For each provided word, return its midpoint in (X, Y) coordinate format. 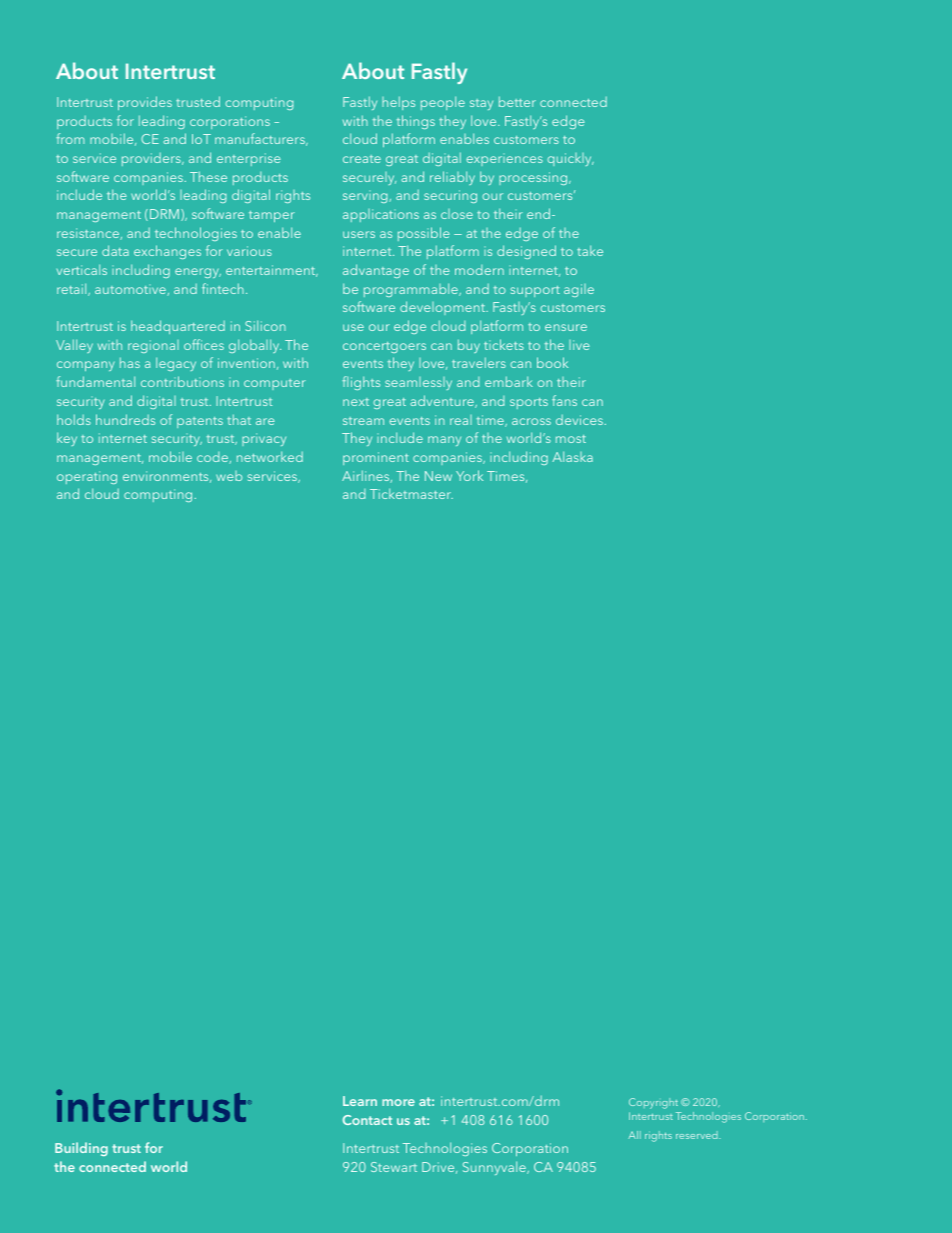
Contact (367, 1120)
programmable (412, 290)
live (579, 345)
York (469, 475)
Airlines (367, 476)
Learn (360, 1101)
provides (145, 103)
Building (81, 1149)
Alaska (573, 456)
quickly (570, 159)
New (438, 476)
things (416, 122)
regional (153, 346)
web (229, 476)
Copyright (653, 1103)
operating (87, 477)
